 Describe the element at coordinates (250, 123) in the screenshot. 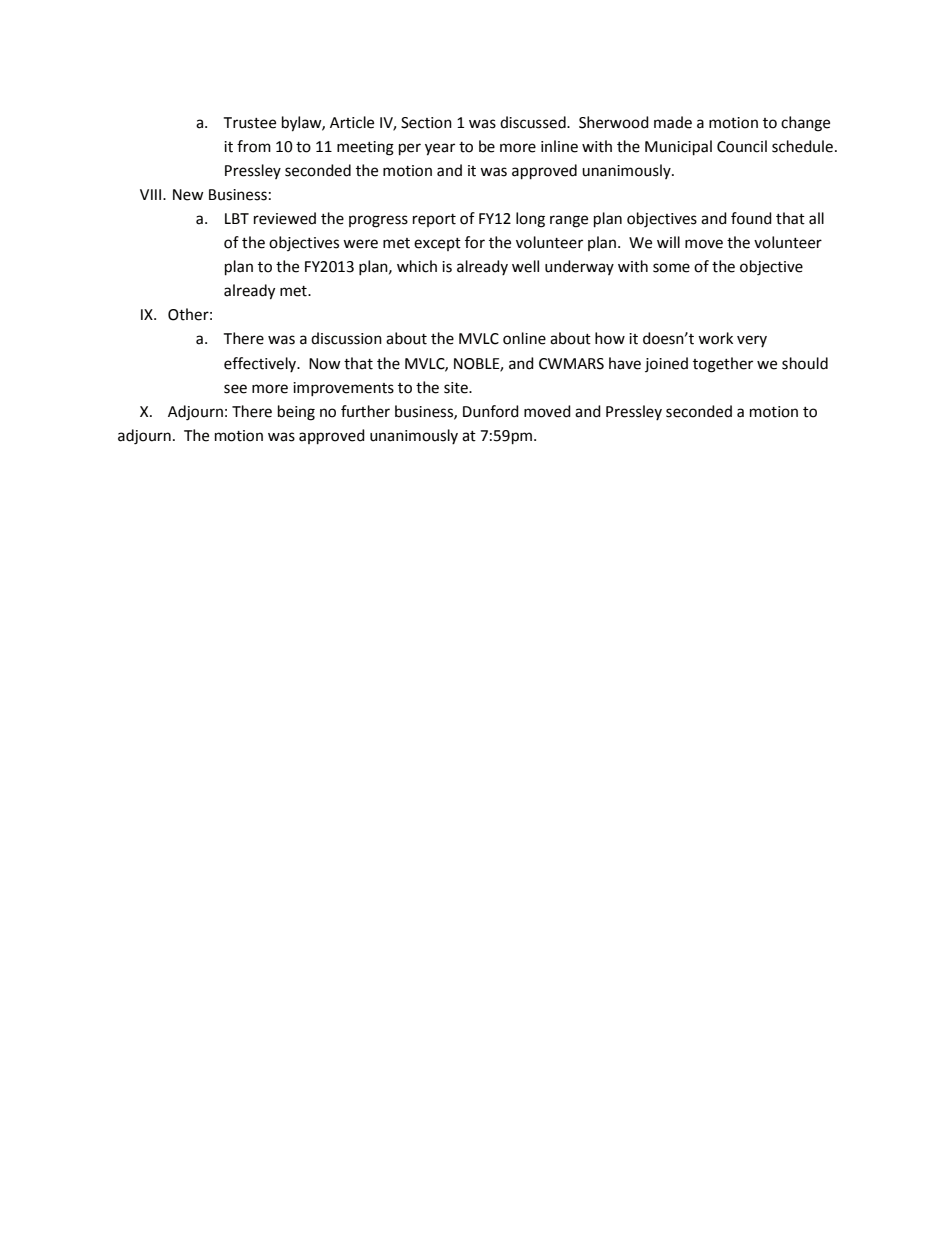

I see `Trustee` at that location.
